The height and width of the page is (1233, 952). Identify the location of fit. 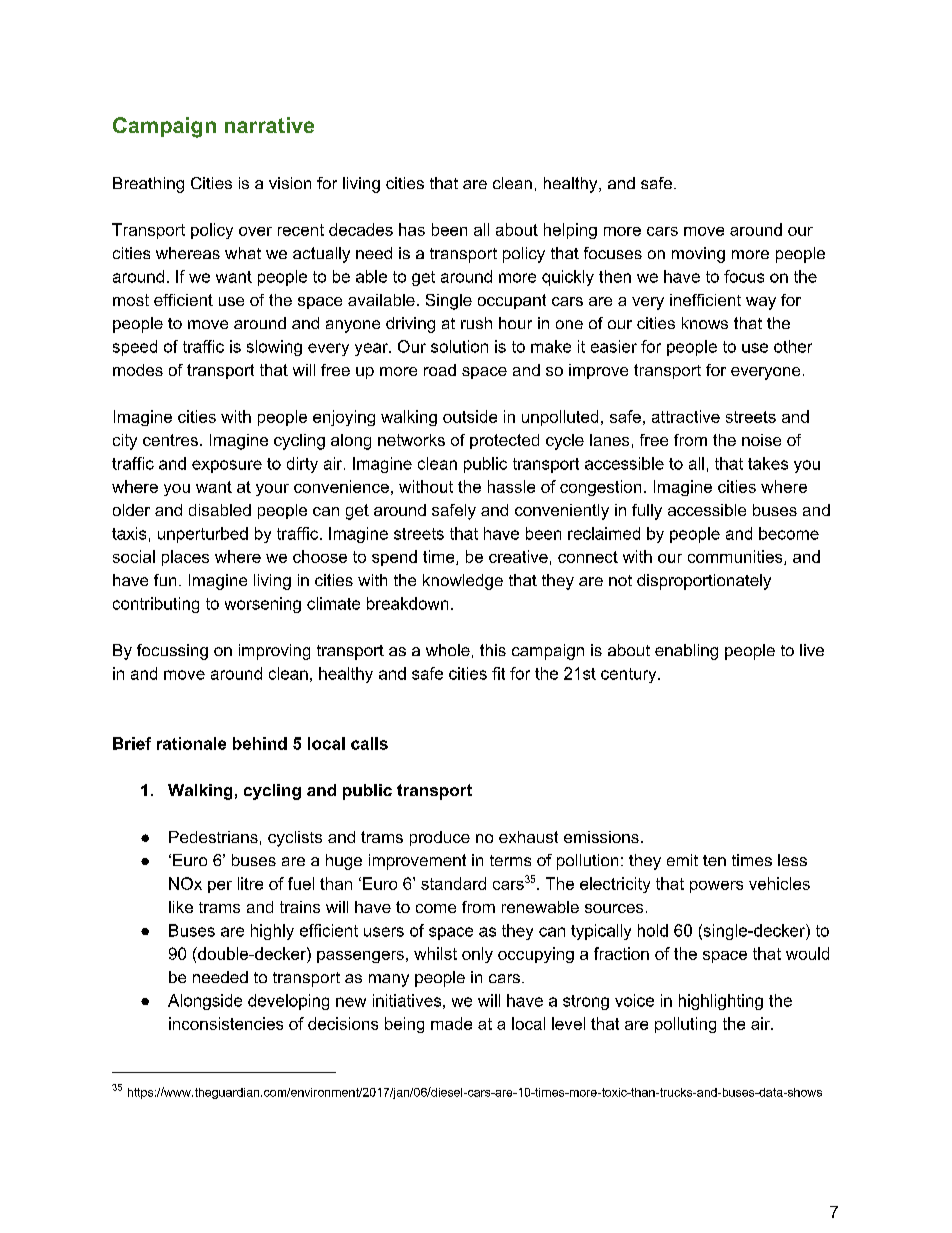
(498, 673).
